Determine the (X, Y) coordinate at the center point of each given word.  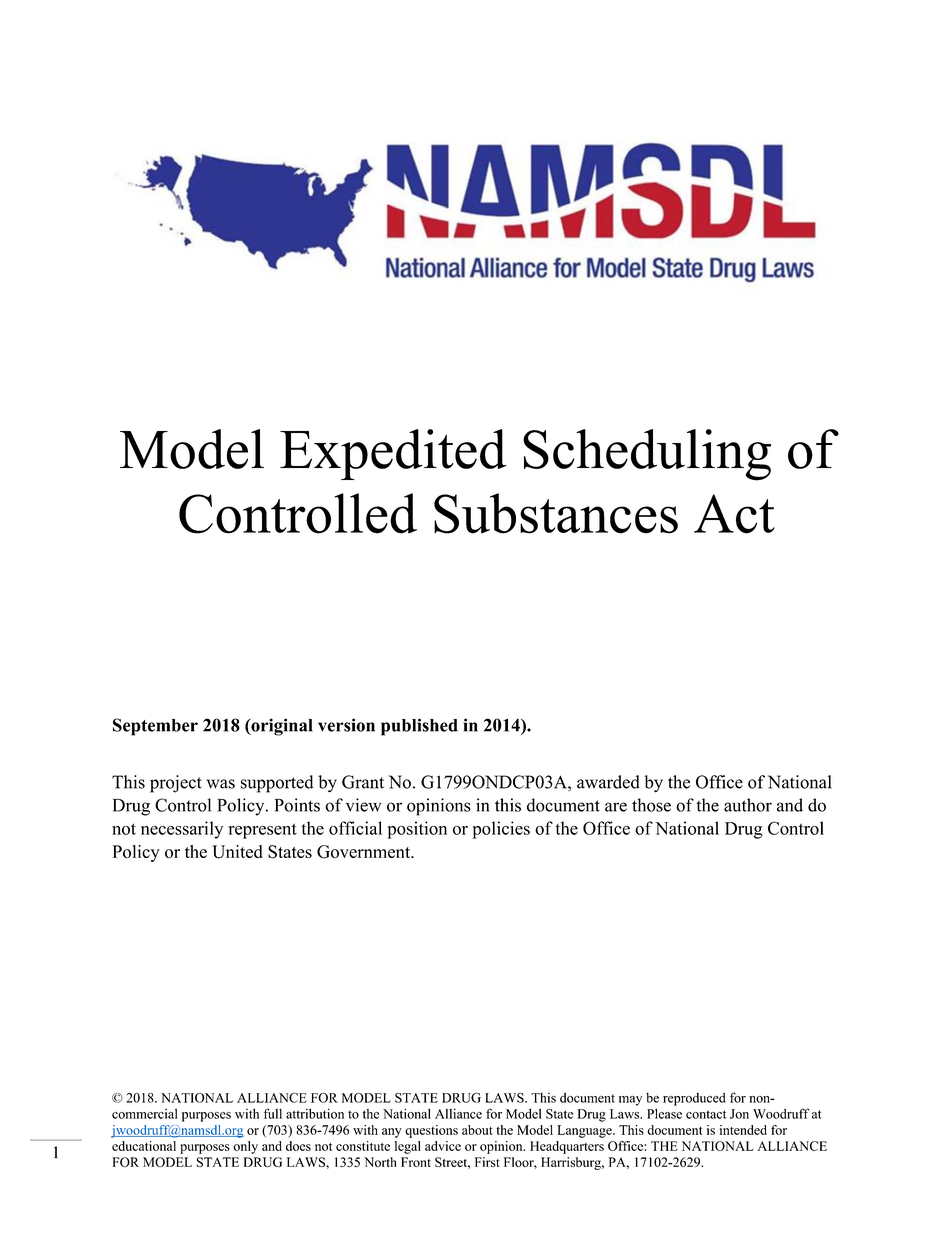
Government (365, 852)
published (419, 727)
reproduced (694, 1099)
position (417, 830)
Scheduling (647, 455)
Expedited (393, 454)
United (237, 852)
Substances (556, 513)
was (221, 784)
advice (443, 1146)
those (651, 805)
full (273, 1113)
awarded (608, 782)
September (155, 727)
